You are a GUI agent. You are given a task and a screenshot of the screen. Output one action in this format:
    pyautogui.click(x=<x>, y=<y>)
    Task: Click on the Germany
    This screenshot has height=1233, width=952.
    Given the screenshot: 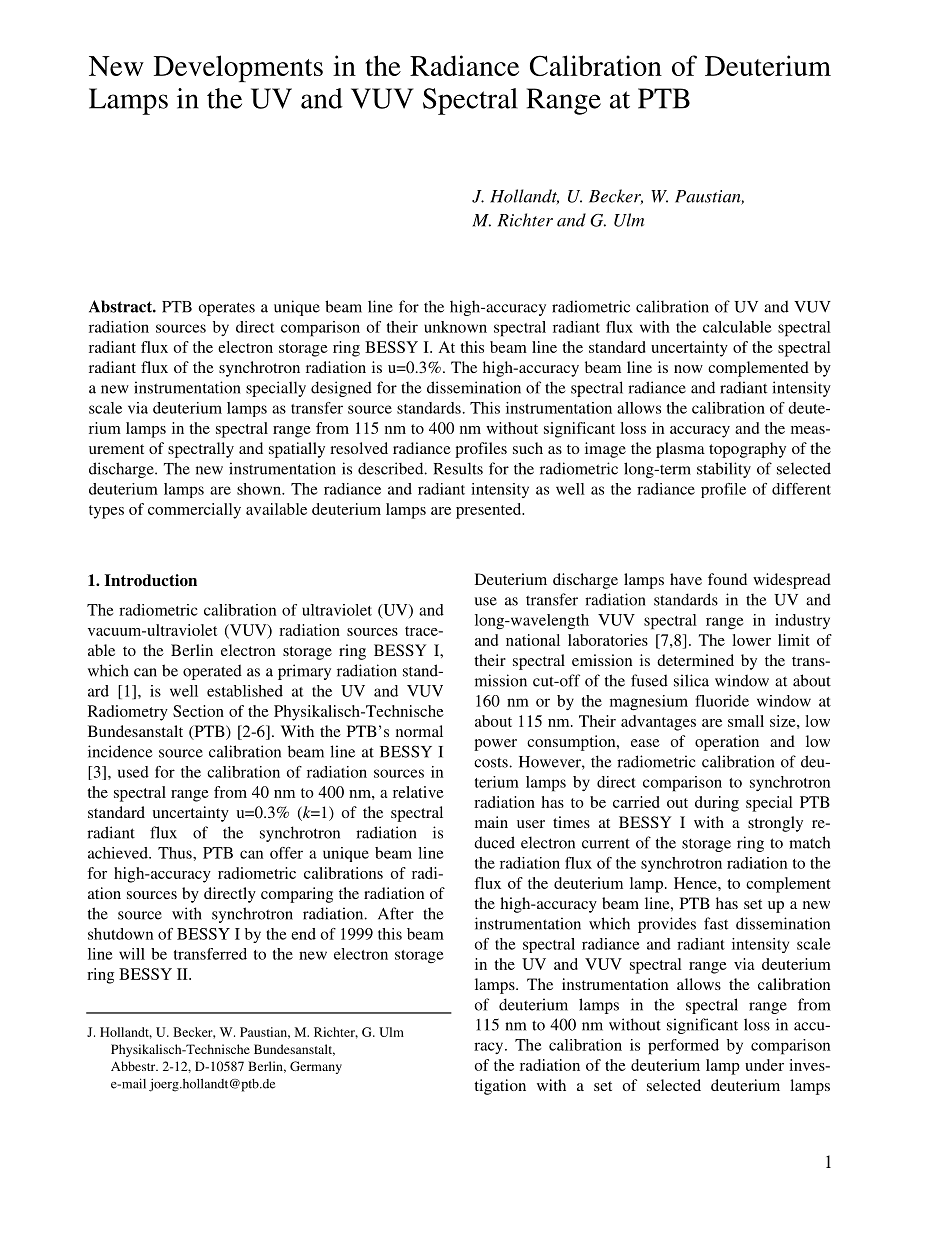 What is the action you would take?
    pyautogui.click(x=316, y=1067)
